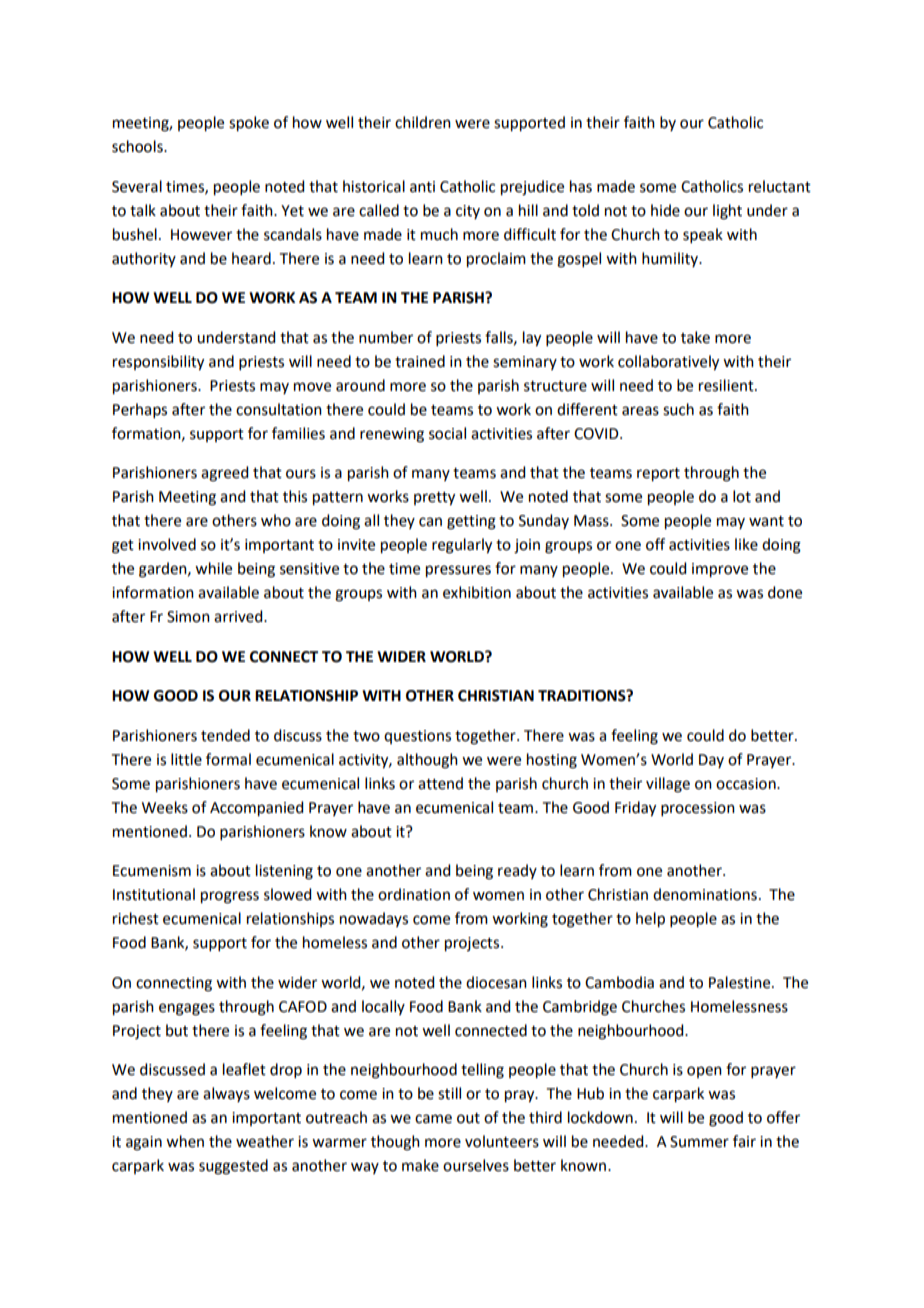  What do you see at coordinates (447, 433) in the document?
I see `social` at bounding box center [447, 433].
